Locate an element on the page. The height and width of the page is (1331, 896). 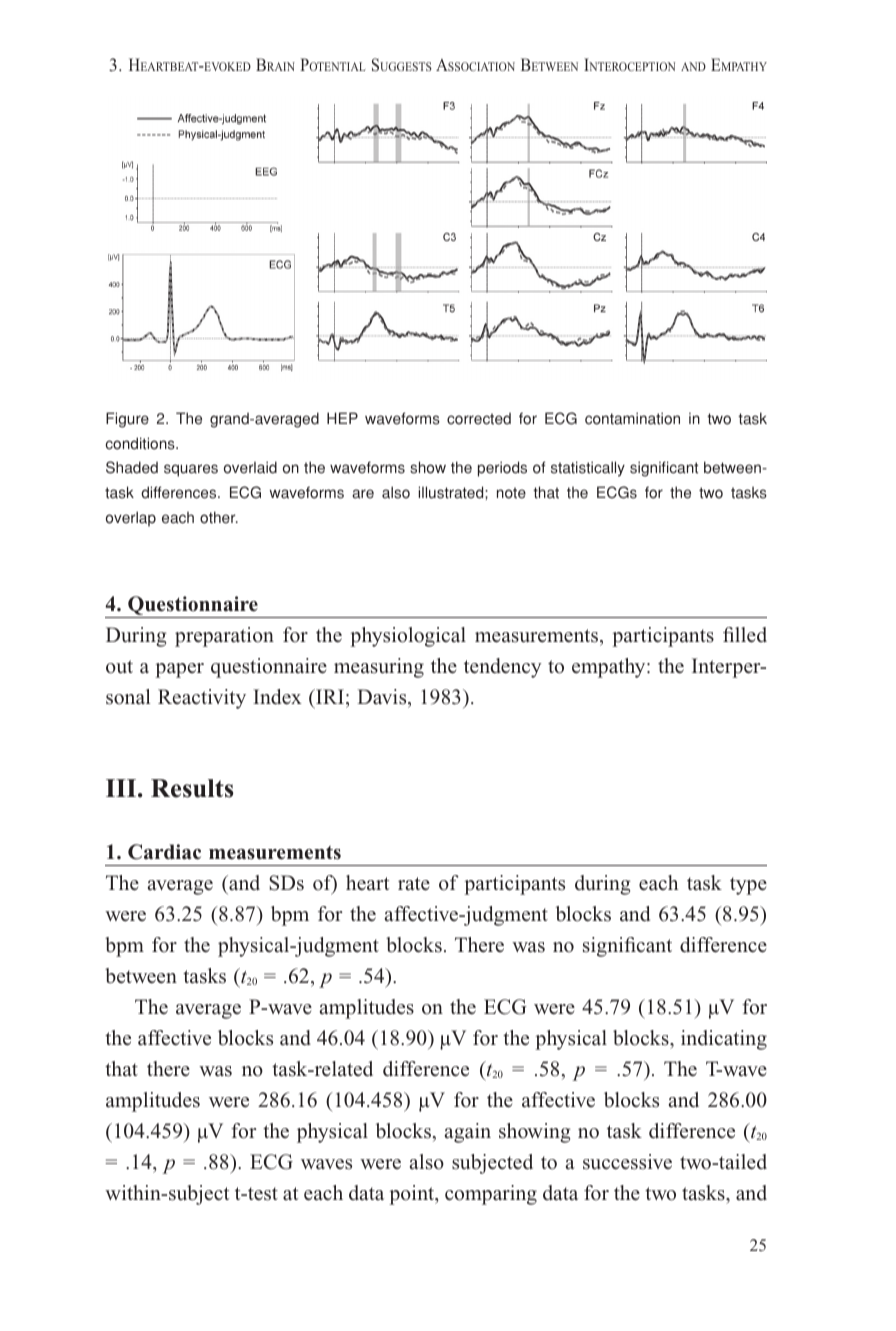
squares is located at coordinates (191, 470).
